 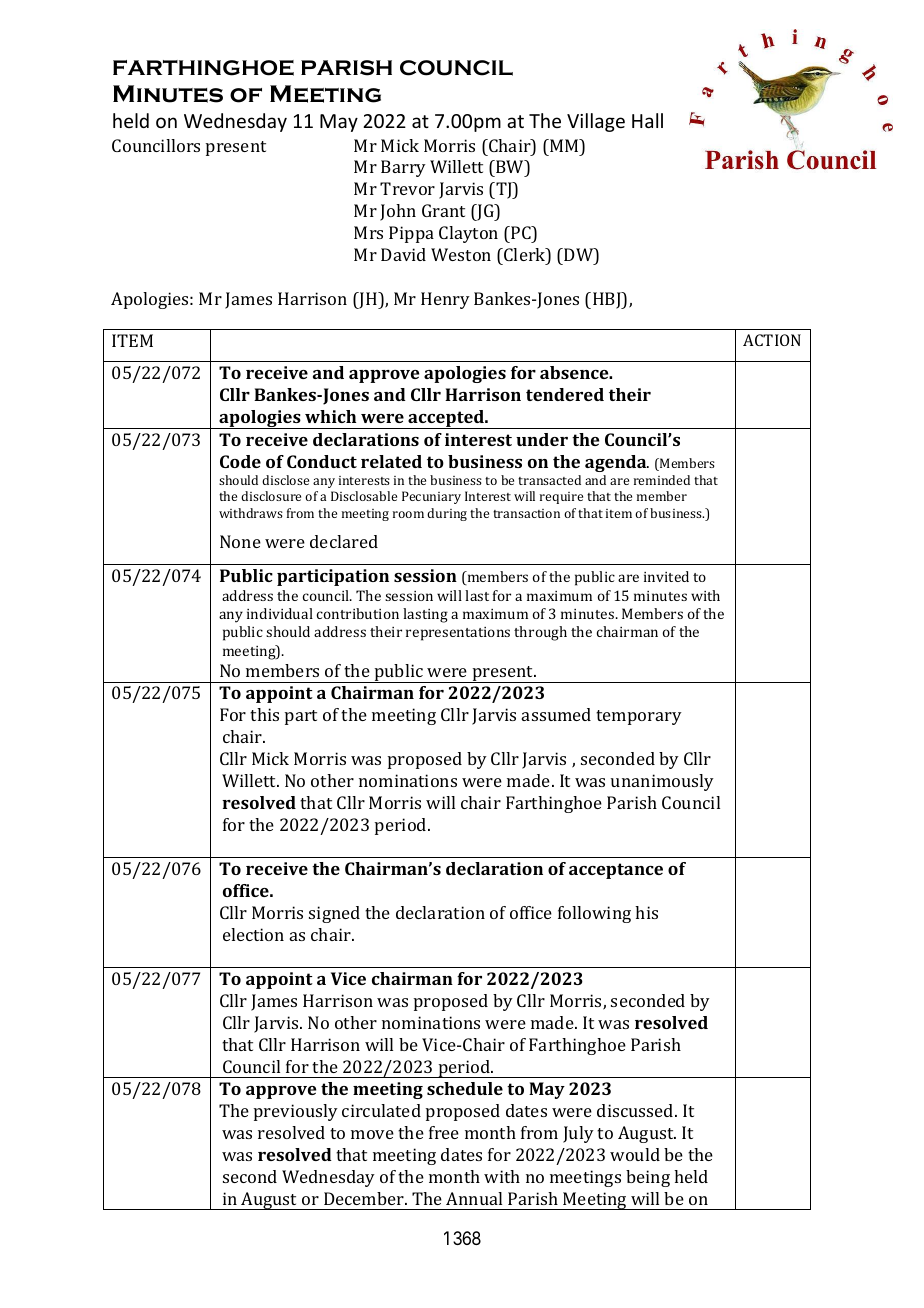 What do you see at coordinates (368, 232) in the screenshot?
I see `Mrs` at bounding box center [368, 232].
